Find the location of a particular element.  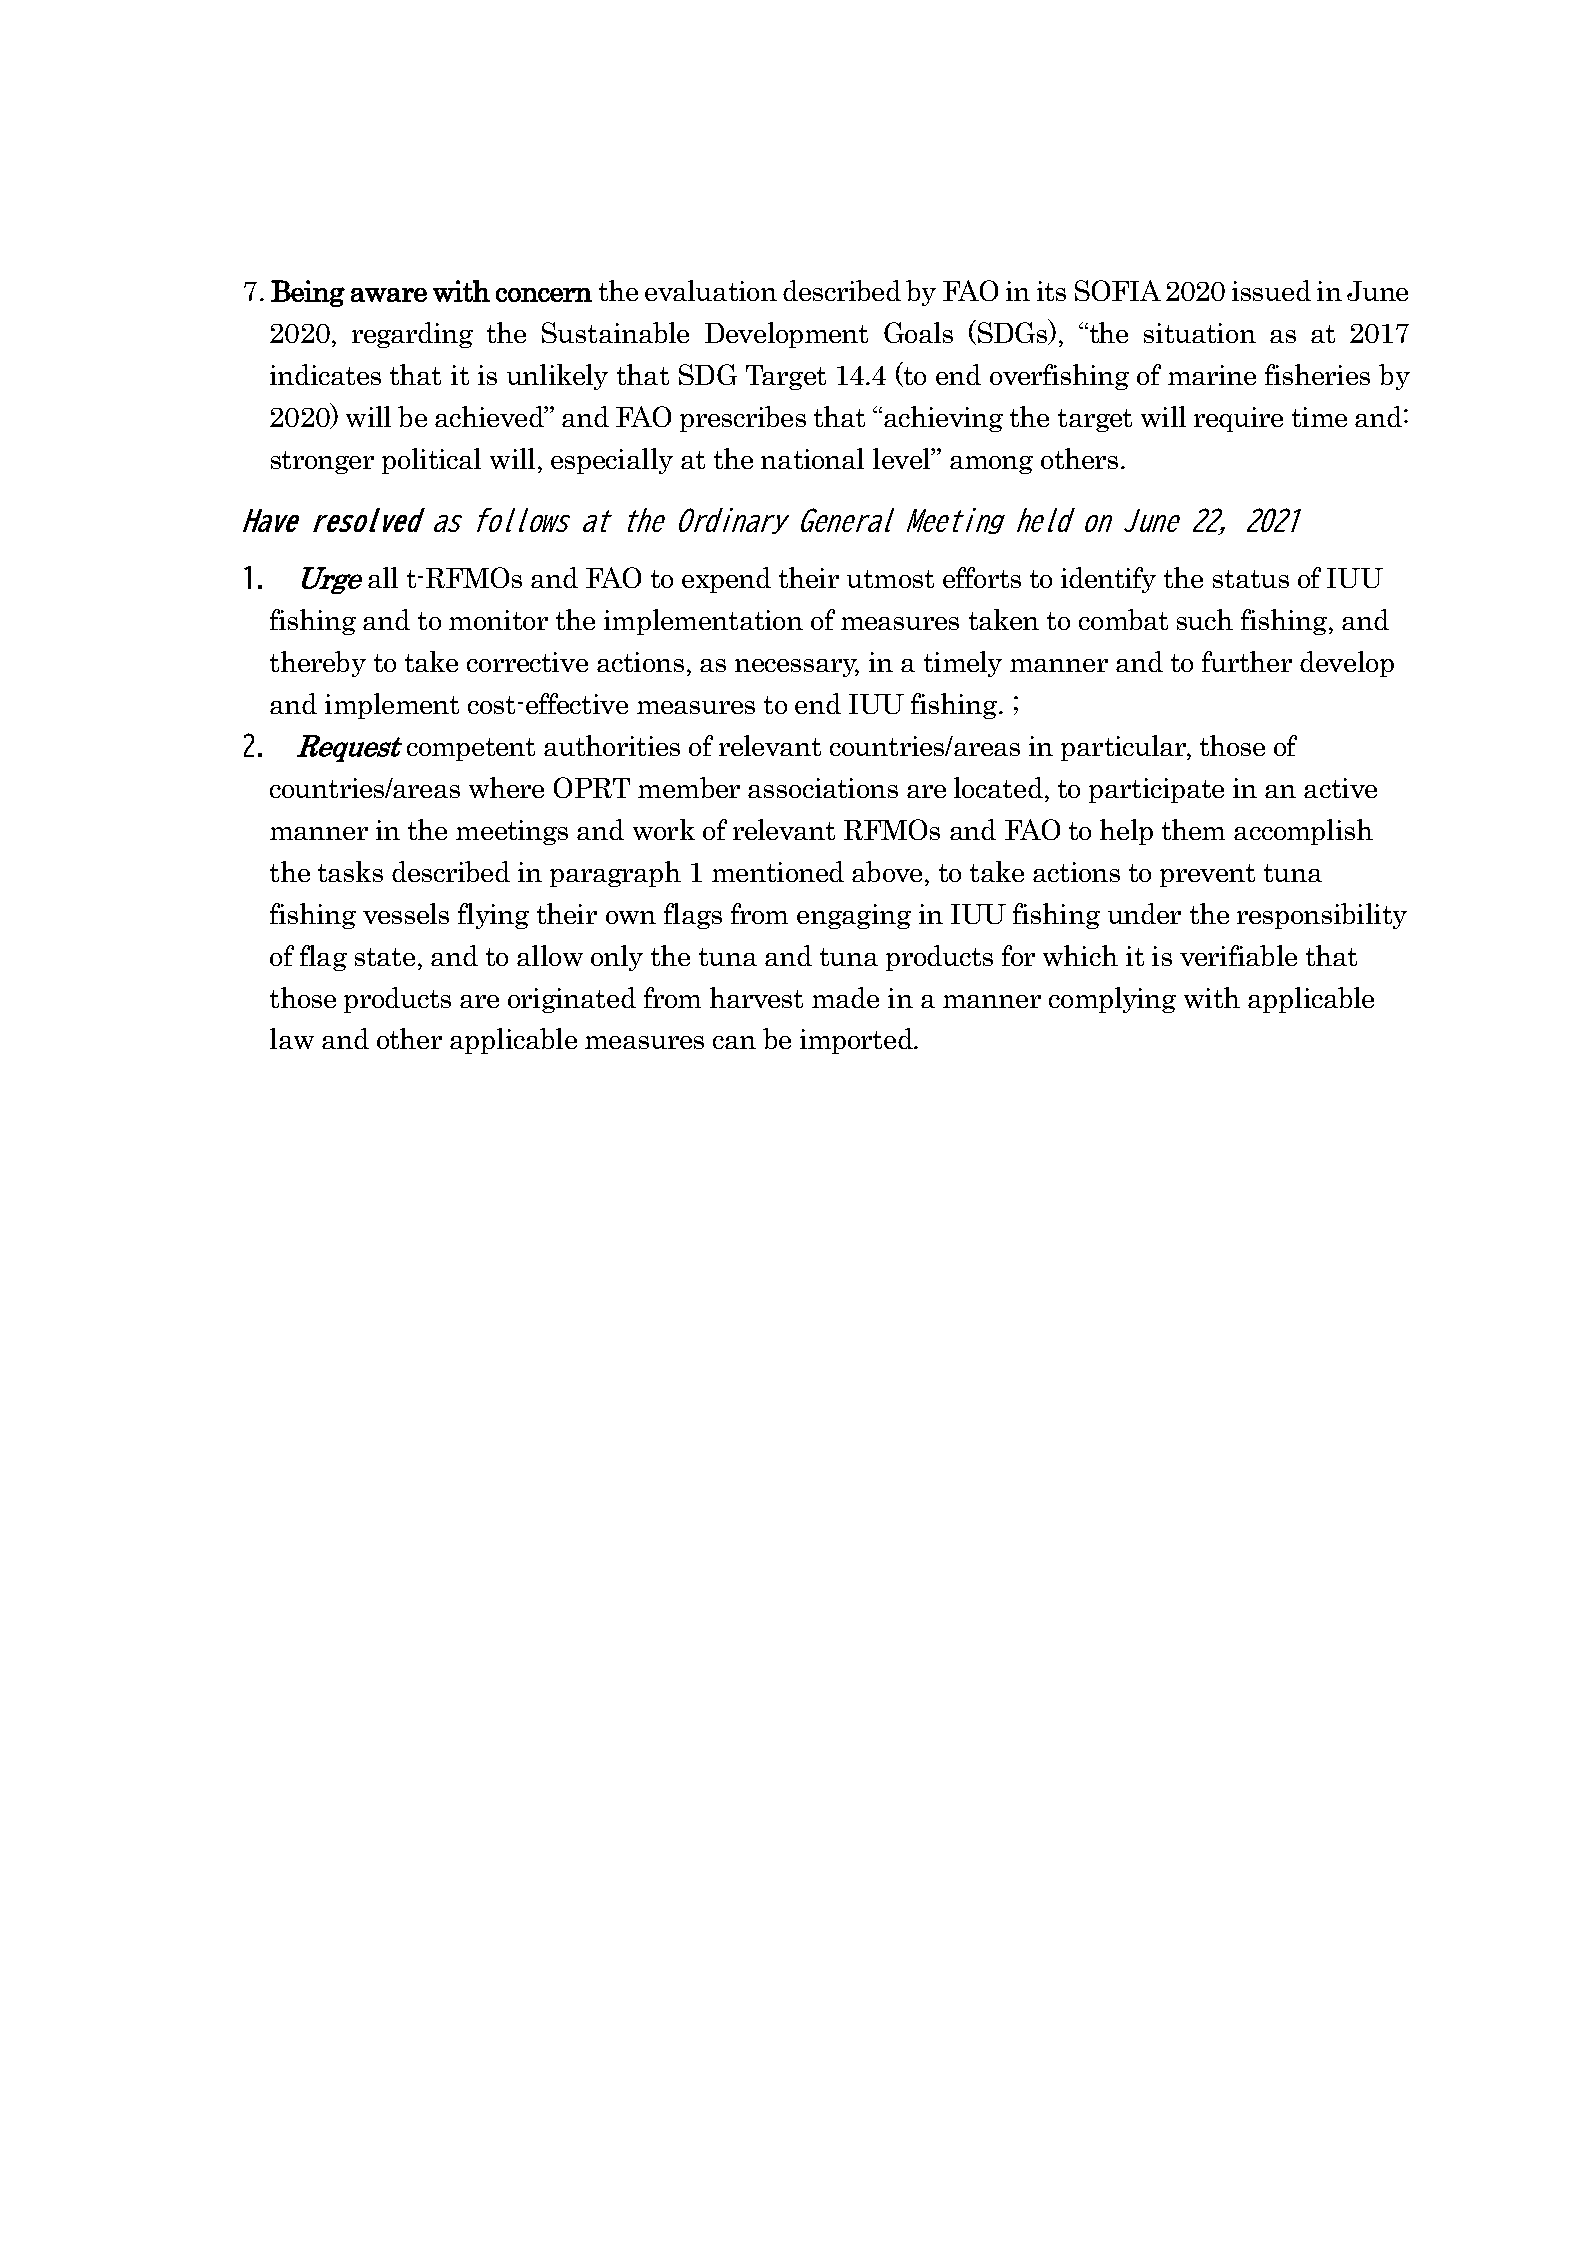

aware is located at coordinates (389, 295).
